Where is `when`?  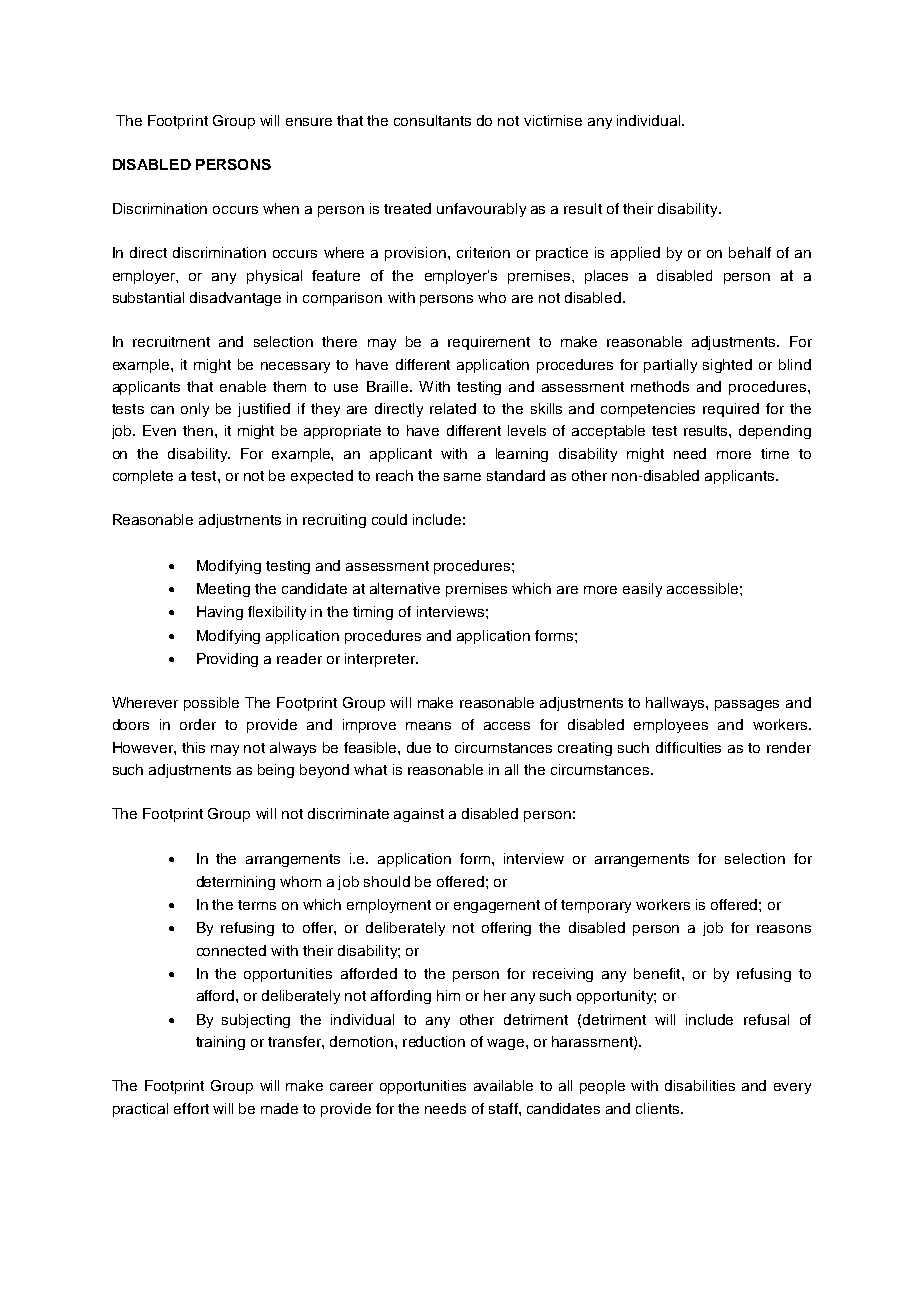 when is located at coordinates (281, 208).
